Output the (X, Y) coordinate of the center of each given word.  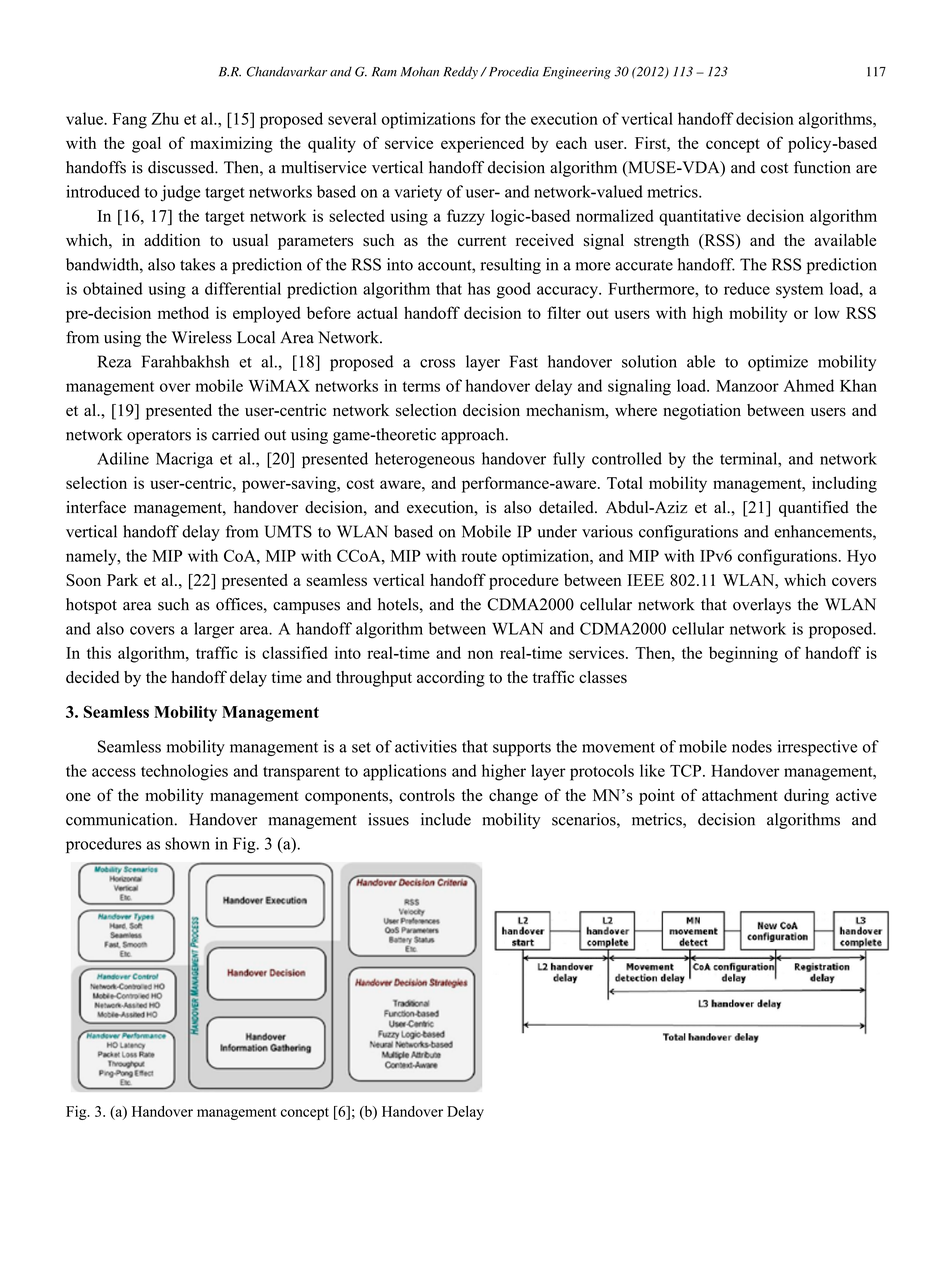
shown (187, 843)
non (480, 654)
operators (159, 437)
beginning (743, 654)
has (479, 288)
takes (197, 264)
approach (474, 436)
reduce (747, 288)
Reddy (460, 72)
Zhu (165, 118)
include (446, 819)
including (844, 484)
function (822, 167)
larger (214, 630)
